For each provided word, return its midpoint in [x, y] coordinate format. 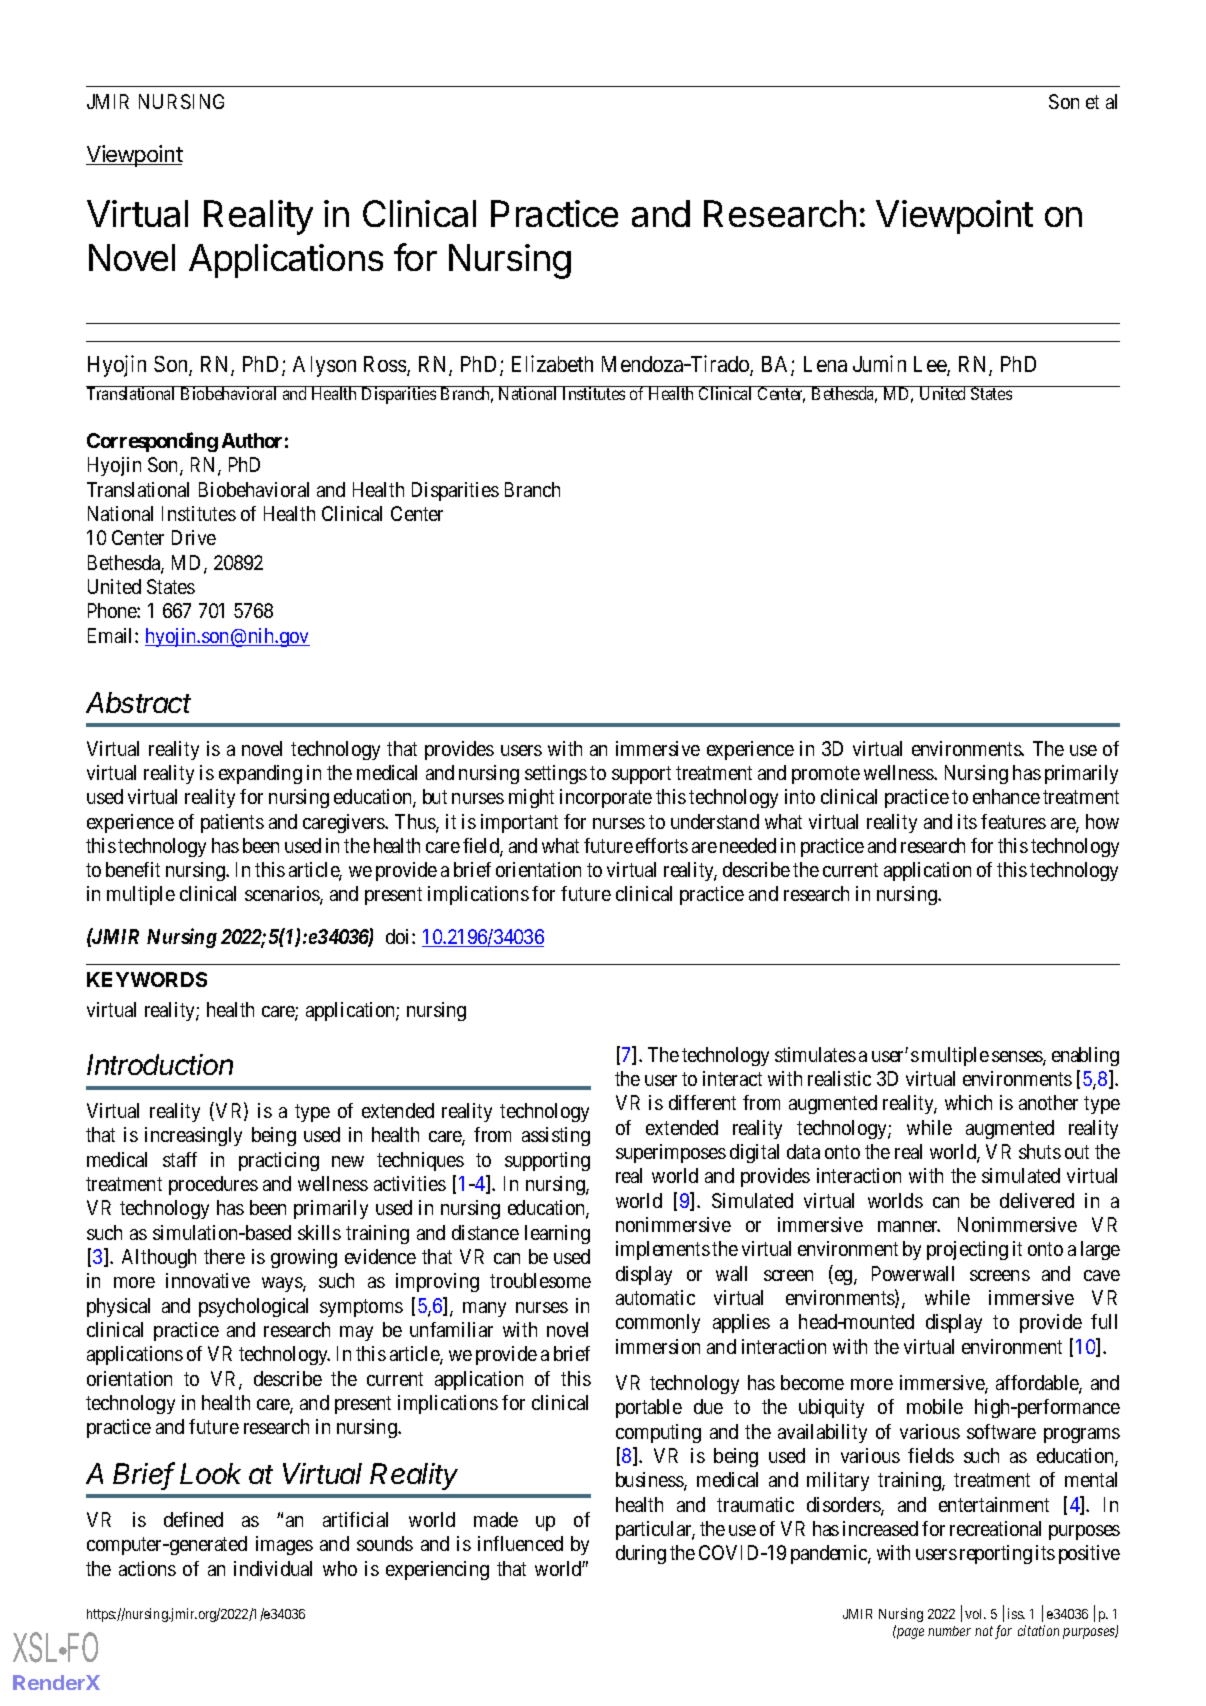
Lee [931, 365]
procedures [213, 1185]
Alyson [324, 366]
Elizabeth [552, 363]
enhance [1006, 796]
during [641, 1554]
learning [557, 1234]
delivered [1037, 1200]
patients [232, 823]
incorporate [606, 798]
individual [273, 1568]
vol [975, 1614]
